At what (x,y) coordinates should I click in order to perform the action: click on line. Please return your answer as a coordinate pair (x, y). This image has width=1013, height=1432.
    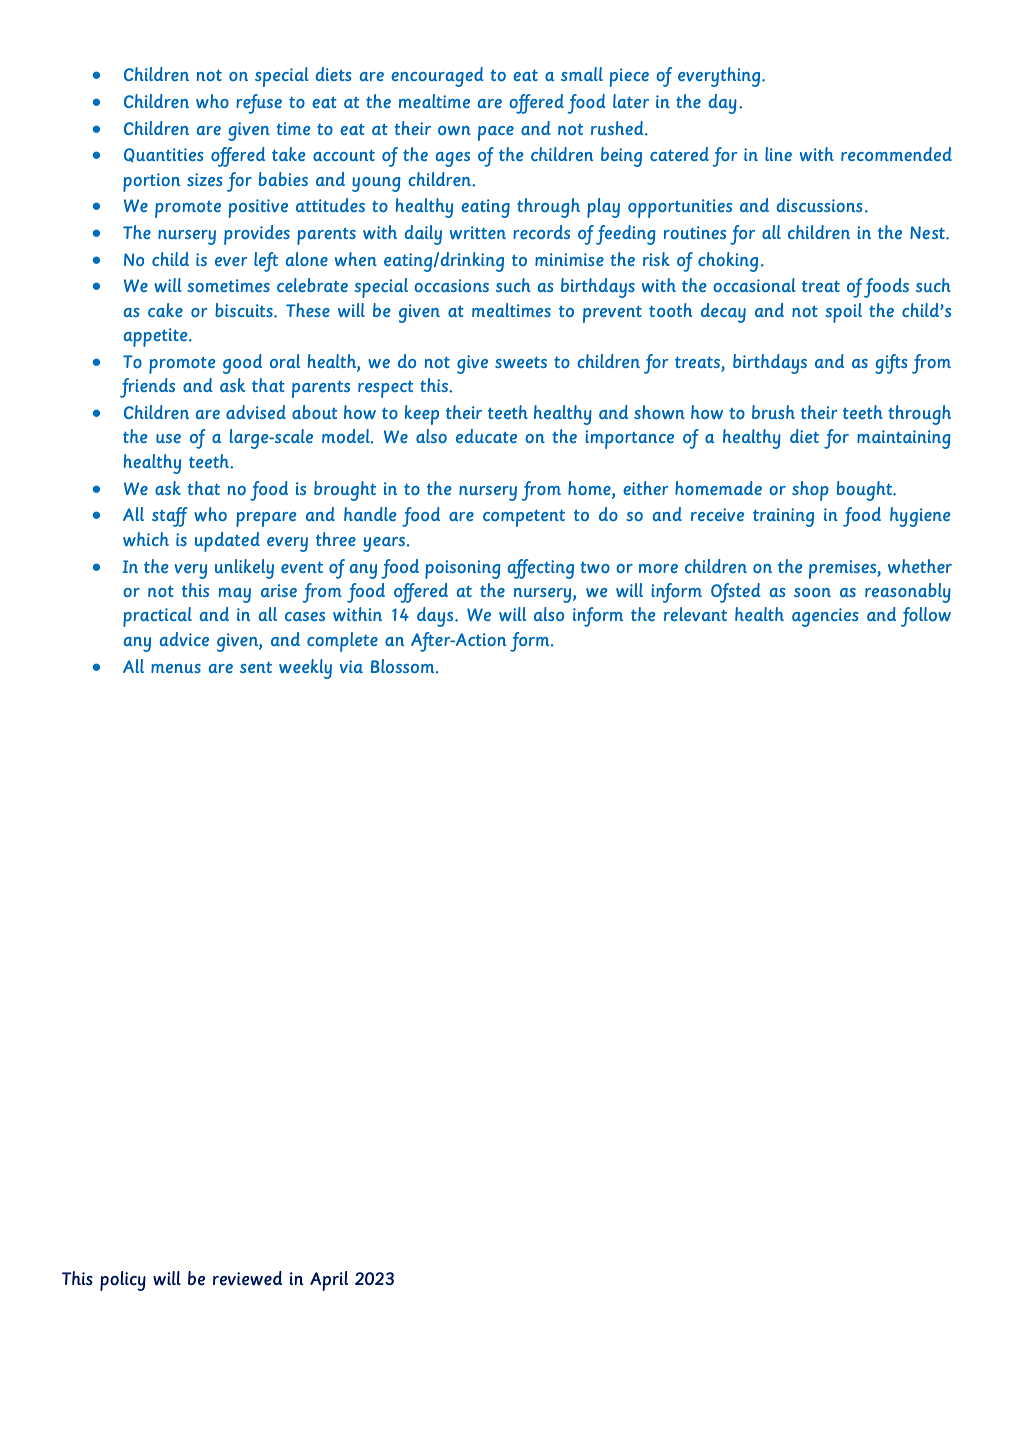
    Looking at the image, I should click on (778, 154).
